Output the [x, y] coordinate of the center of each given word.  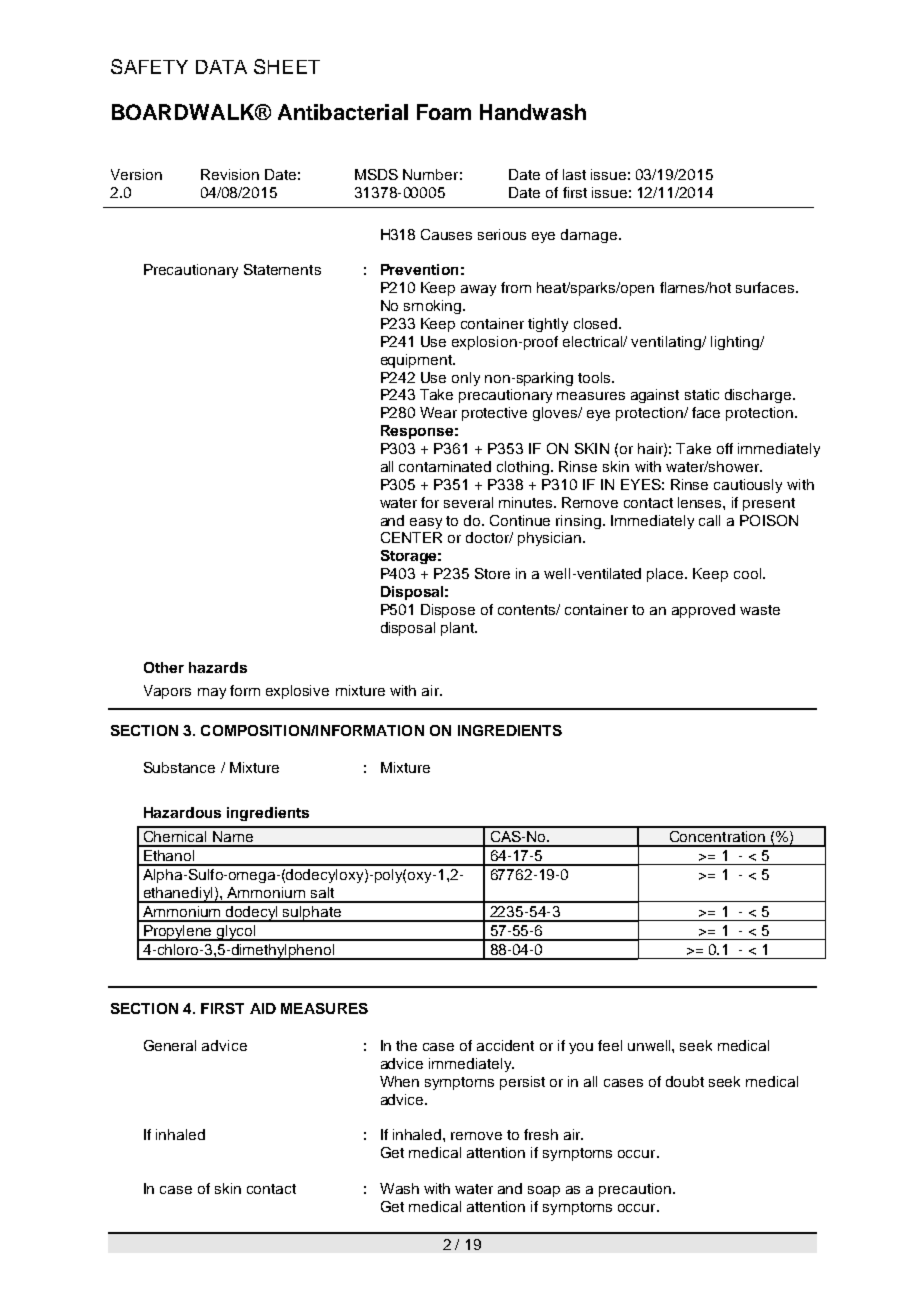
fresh [541, 1134]
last [574, 174]
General [170, 1045]
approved [703, 611]
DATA [221, 67]
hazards [218, 667]
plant [459, 629]
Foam [444, 112]
